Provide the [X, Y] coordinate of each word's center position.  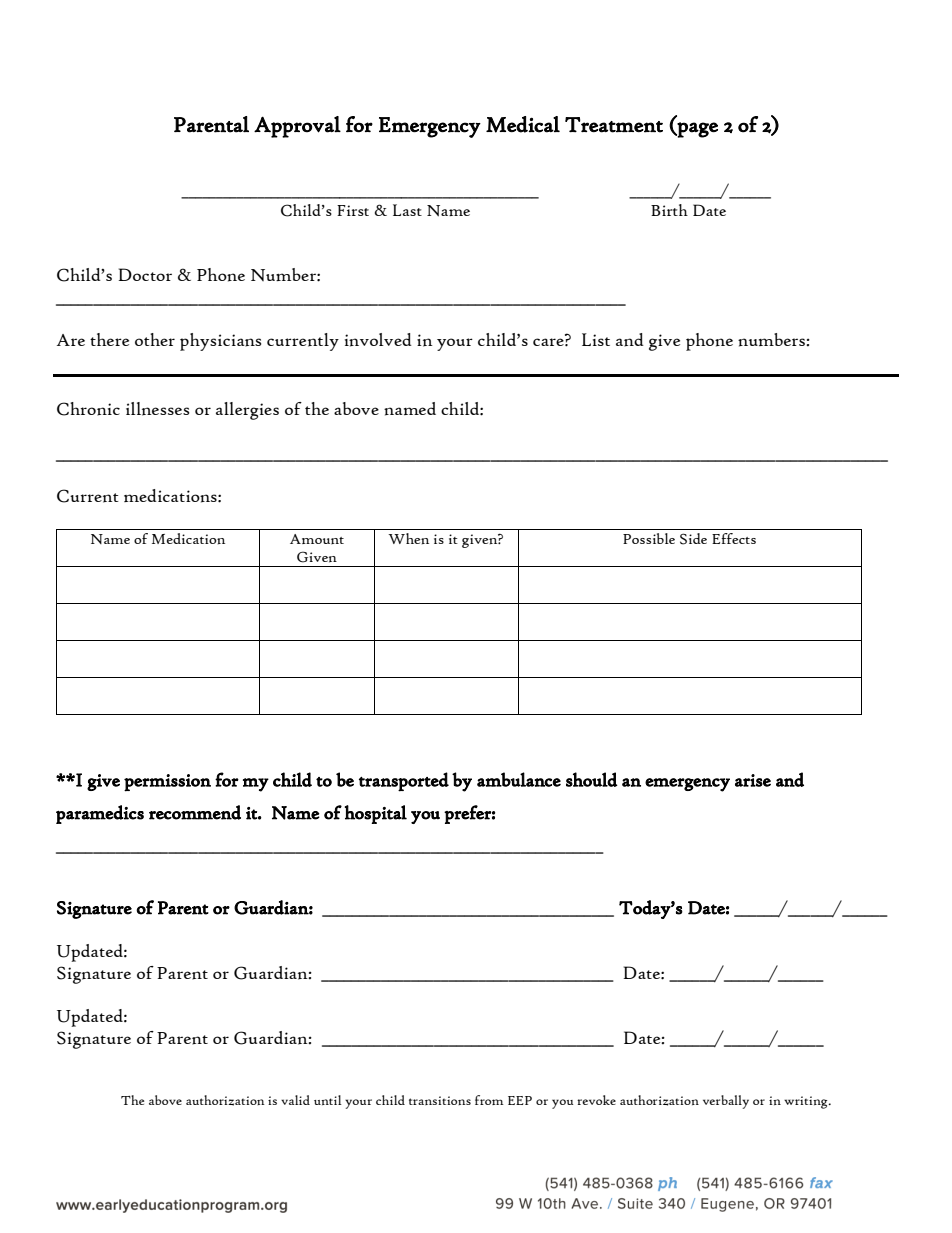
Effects [734, 538]
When [408, 538]
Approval [297, 127]
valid [295, 1100]
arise [753, 780]
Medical [523, 124]
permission [167, 783]
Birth [669, 210]
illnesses [157, 409]
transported [404, 782]
